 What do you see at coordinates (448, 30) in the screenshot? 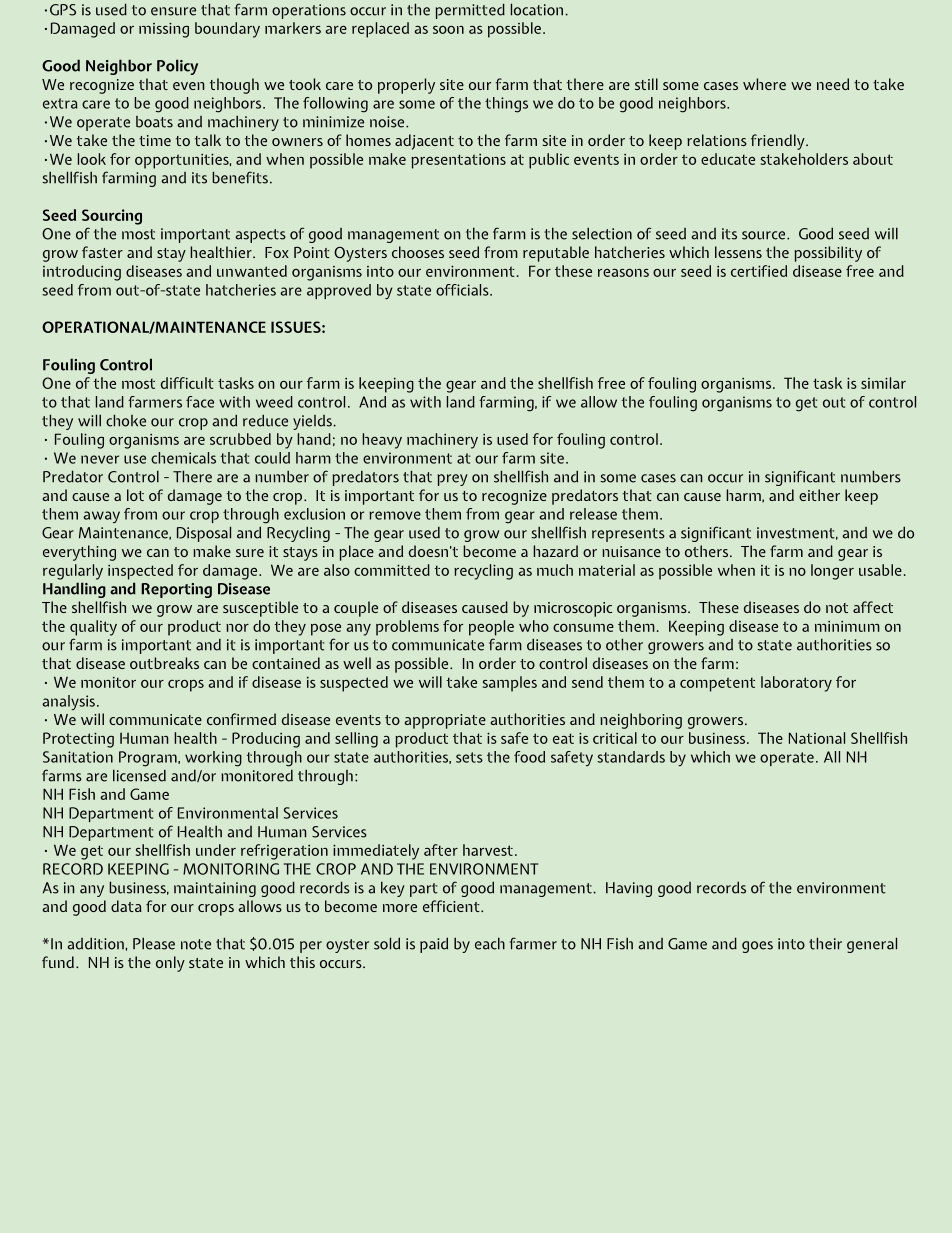
I see `soon` at bounding box center [448, 30].
